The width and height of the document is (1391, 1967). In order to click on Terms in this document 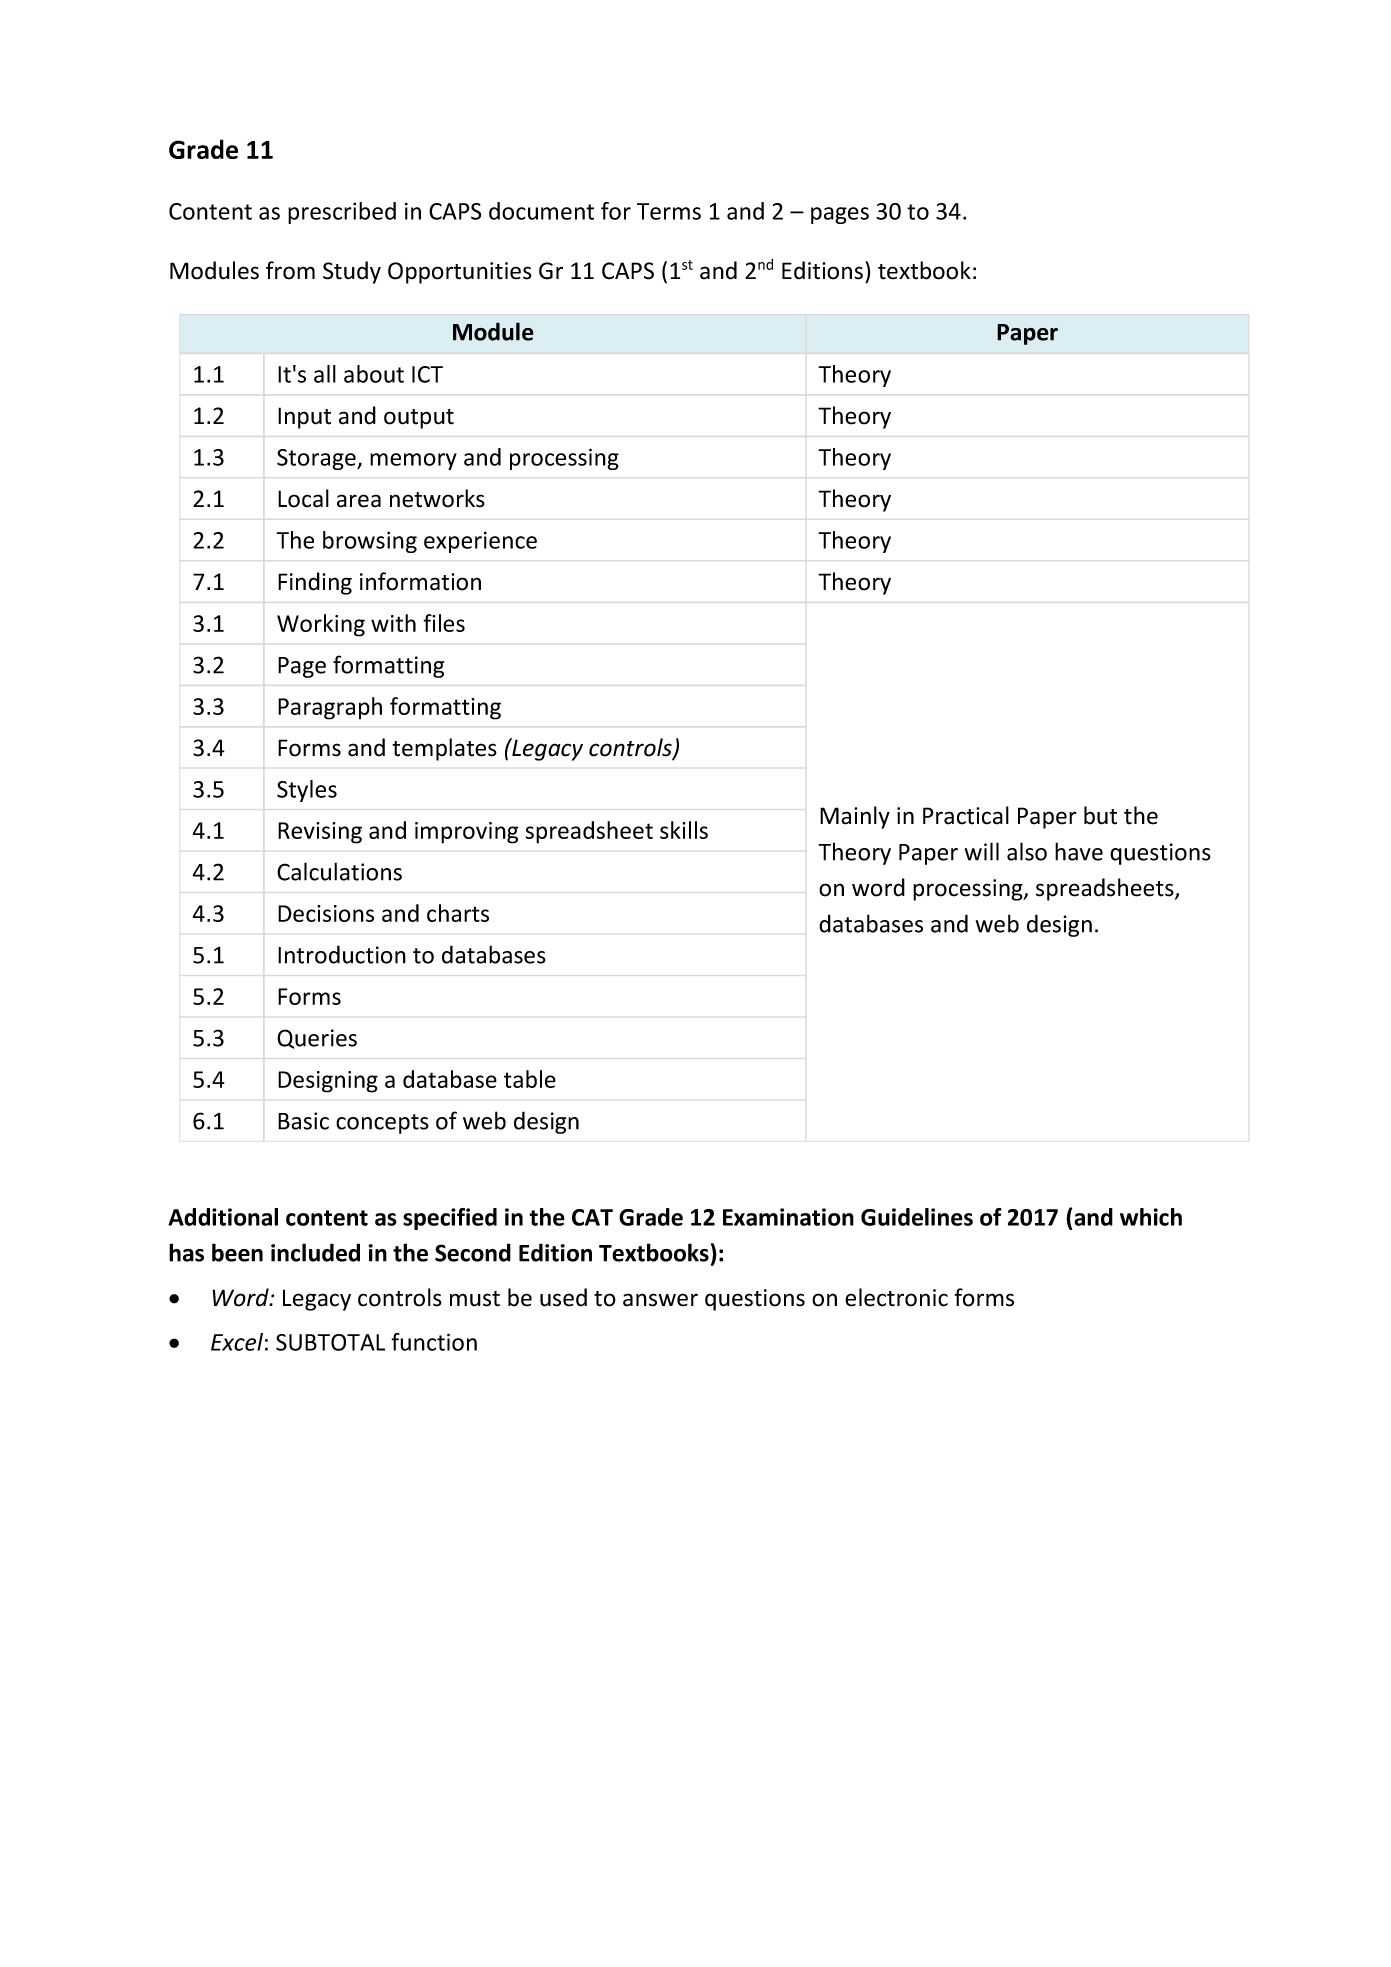, I will do `click(669, 211)`.
